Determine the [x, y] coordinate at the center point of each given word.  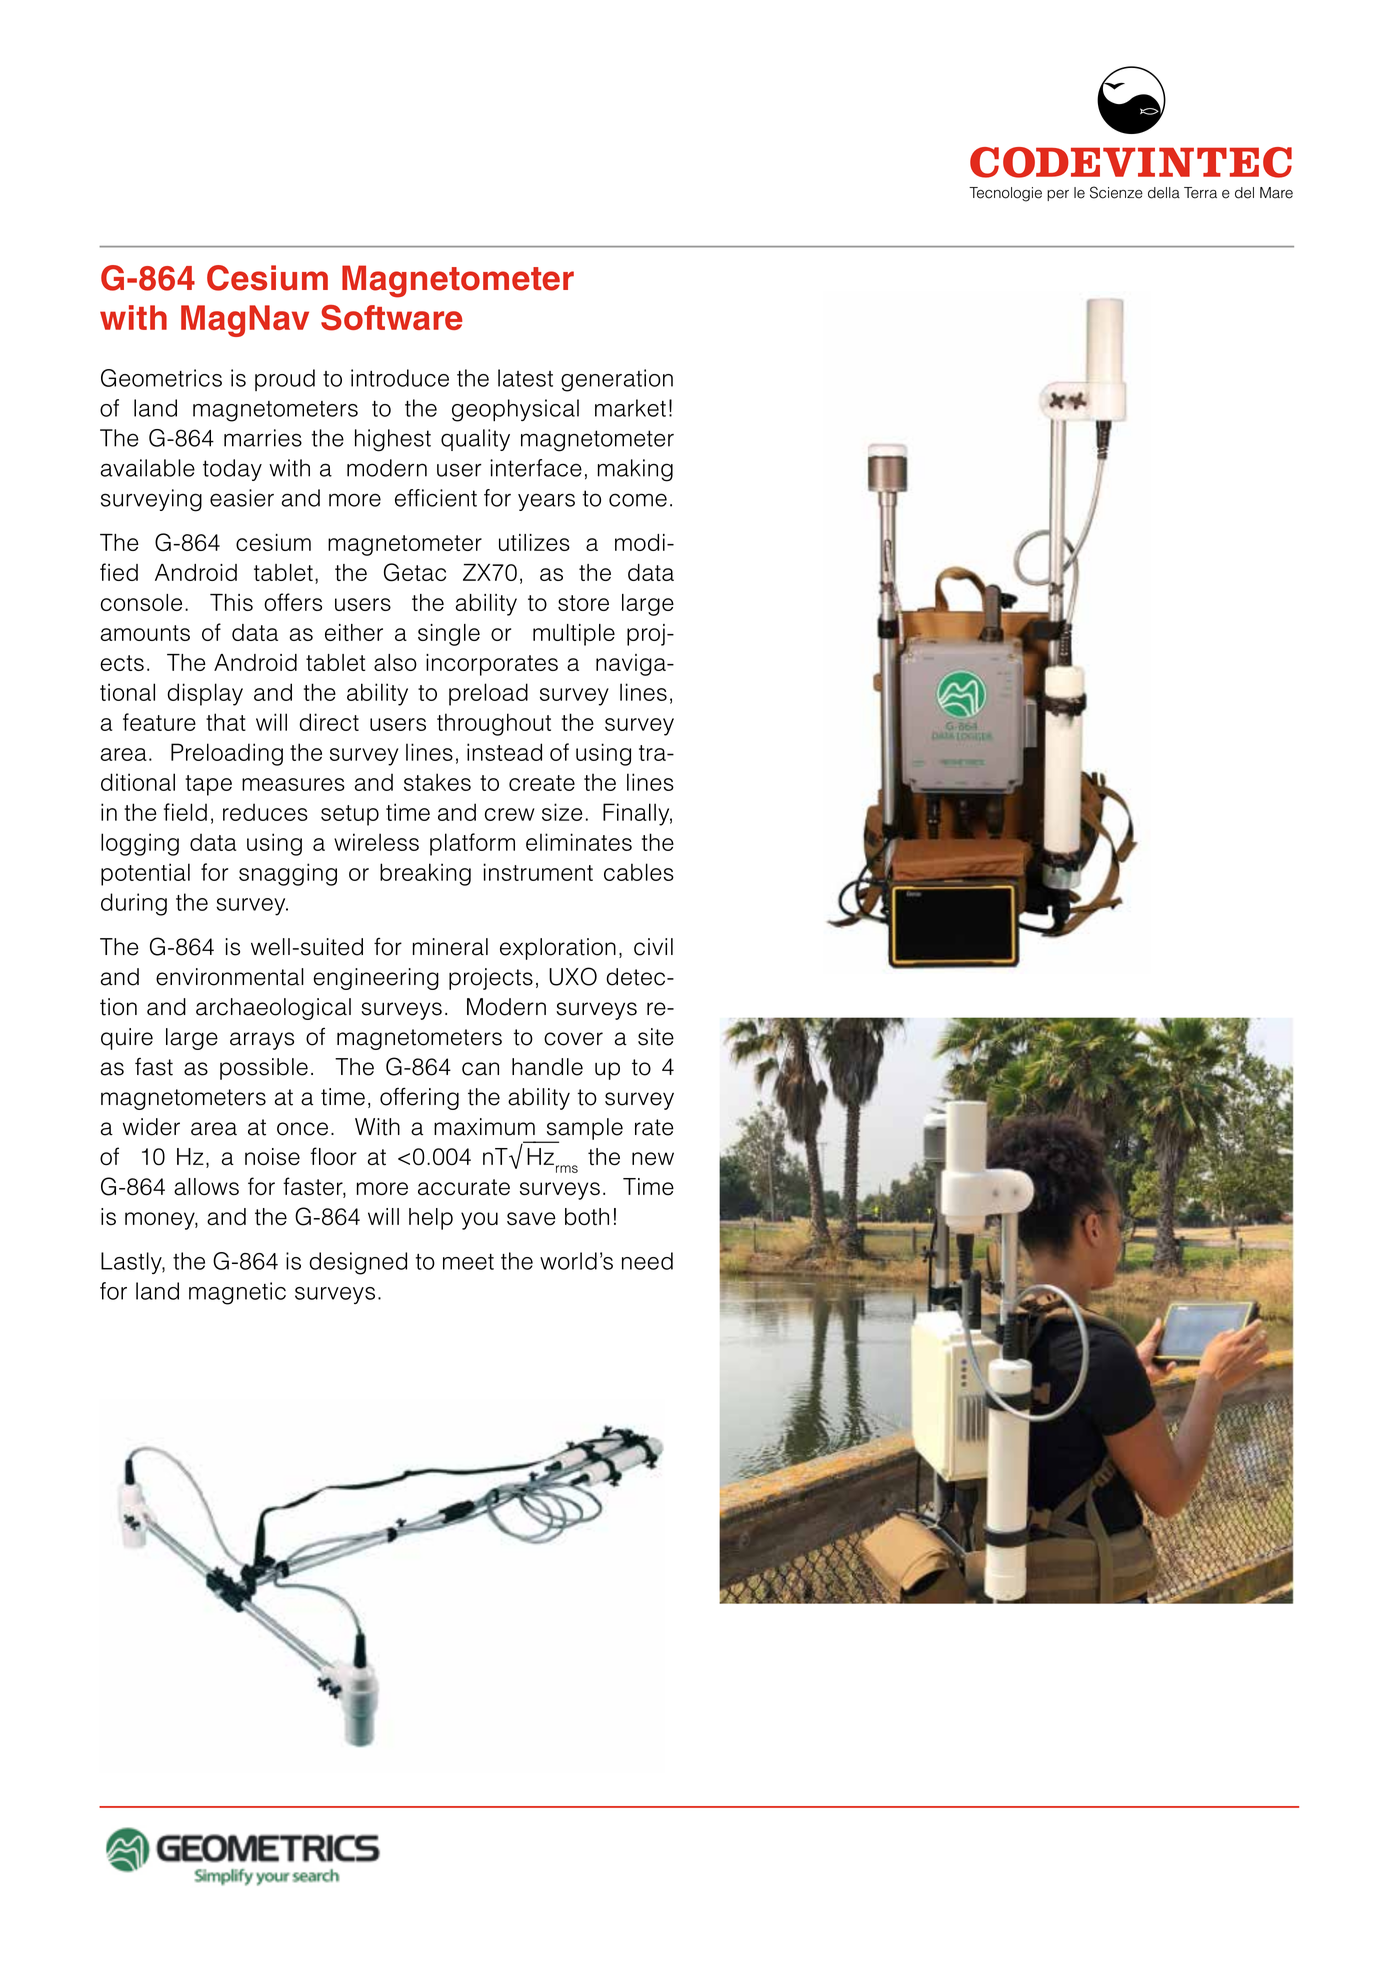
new [653, 1159]
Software [391, 318]
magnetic [237, 1293]
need [647, 1261]
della [1164, 193]
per [1058, 195]
